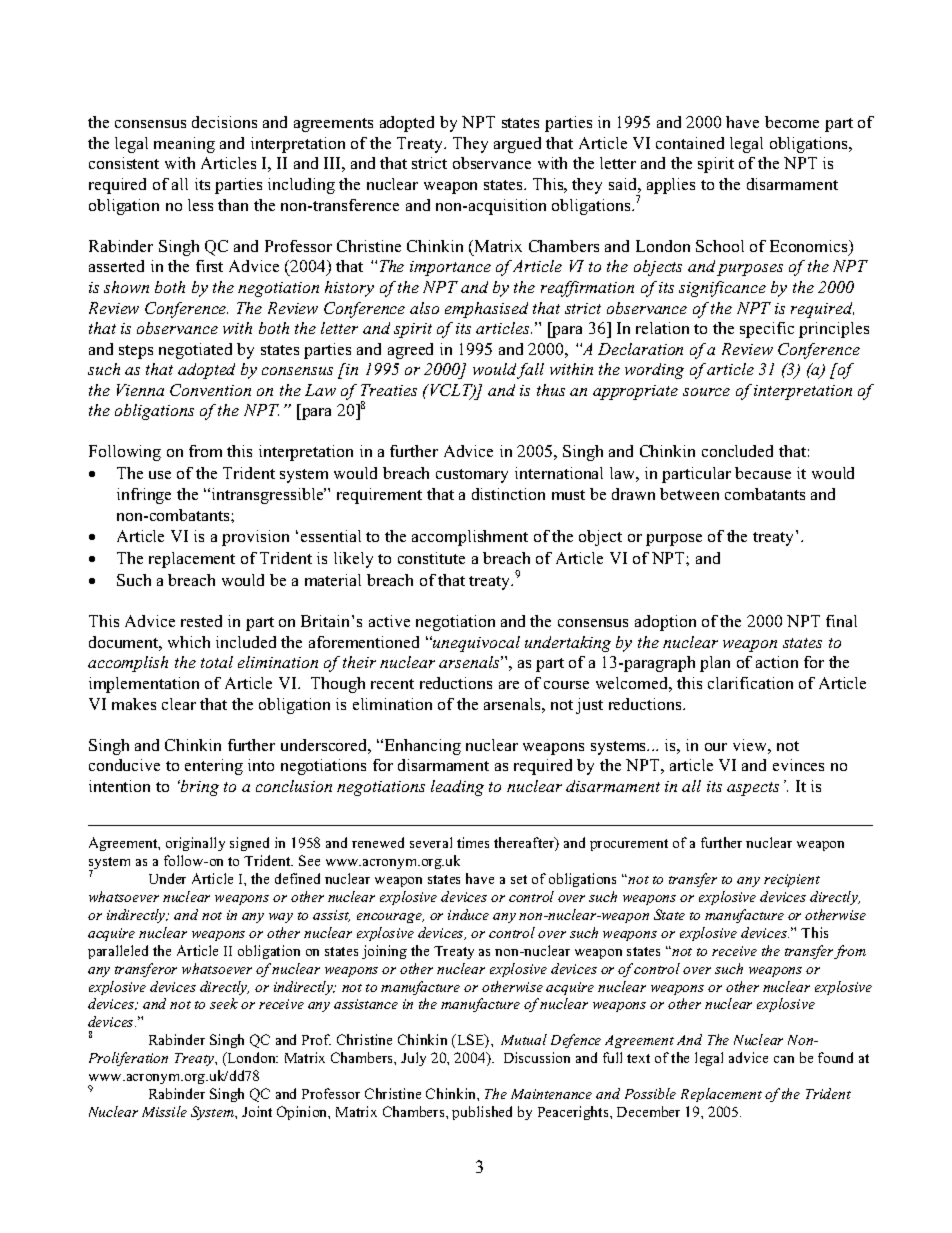 This image has height=1233, width=952. I want to click on recipient, so click(792, 880).
